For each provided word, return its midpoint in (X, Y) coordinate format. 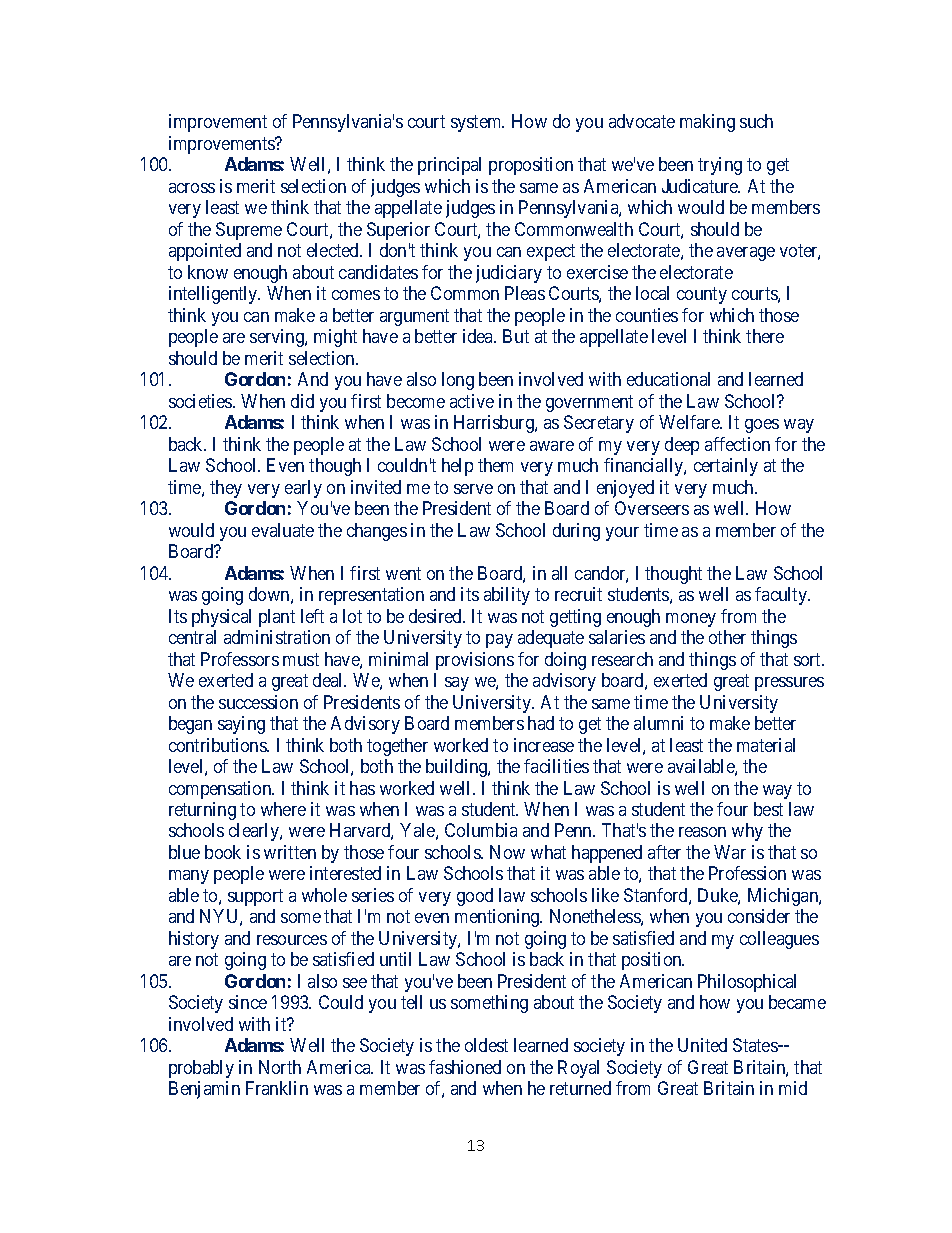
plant (277, 618)
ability (507, 596)
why (747, 832)
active (472, 401)
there (765, 336)
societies (201, 401)
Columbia (481, 830)
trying (720, 166)
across (192, 188)
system (477, 124)
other (727, 637)
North (280, 1067)
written (290, 852)
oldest (486, 1045)
